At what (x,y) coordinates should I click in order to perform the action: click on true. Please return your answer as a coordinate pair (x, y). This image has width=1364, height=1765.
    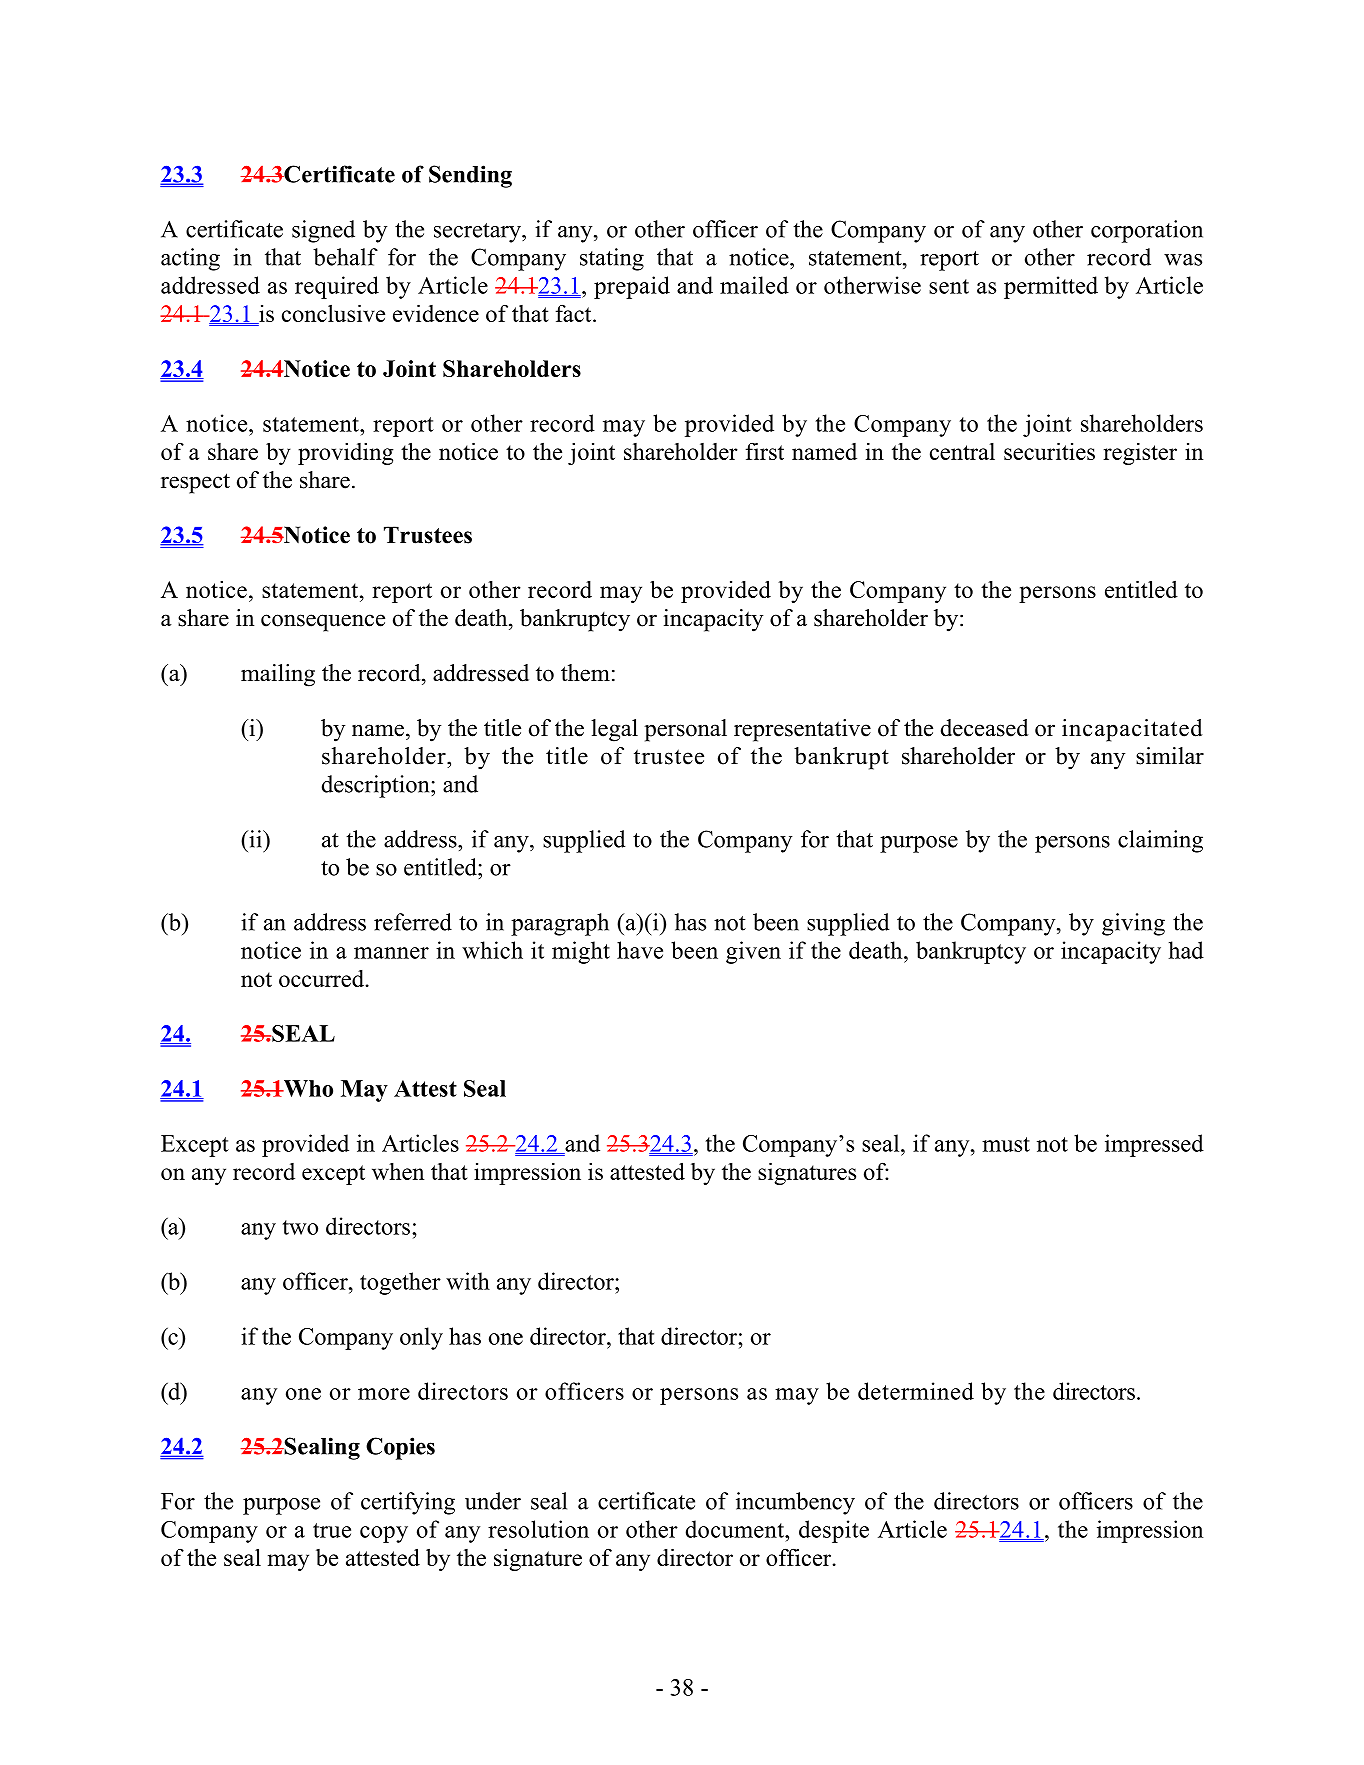
    Looking at the image, I should click on (332, 1530).
